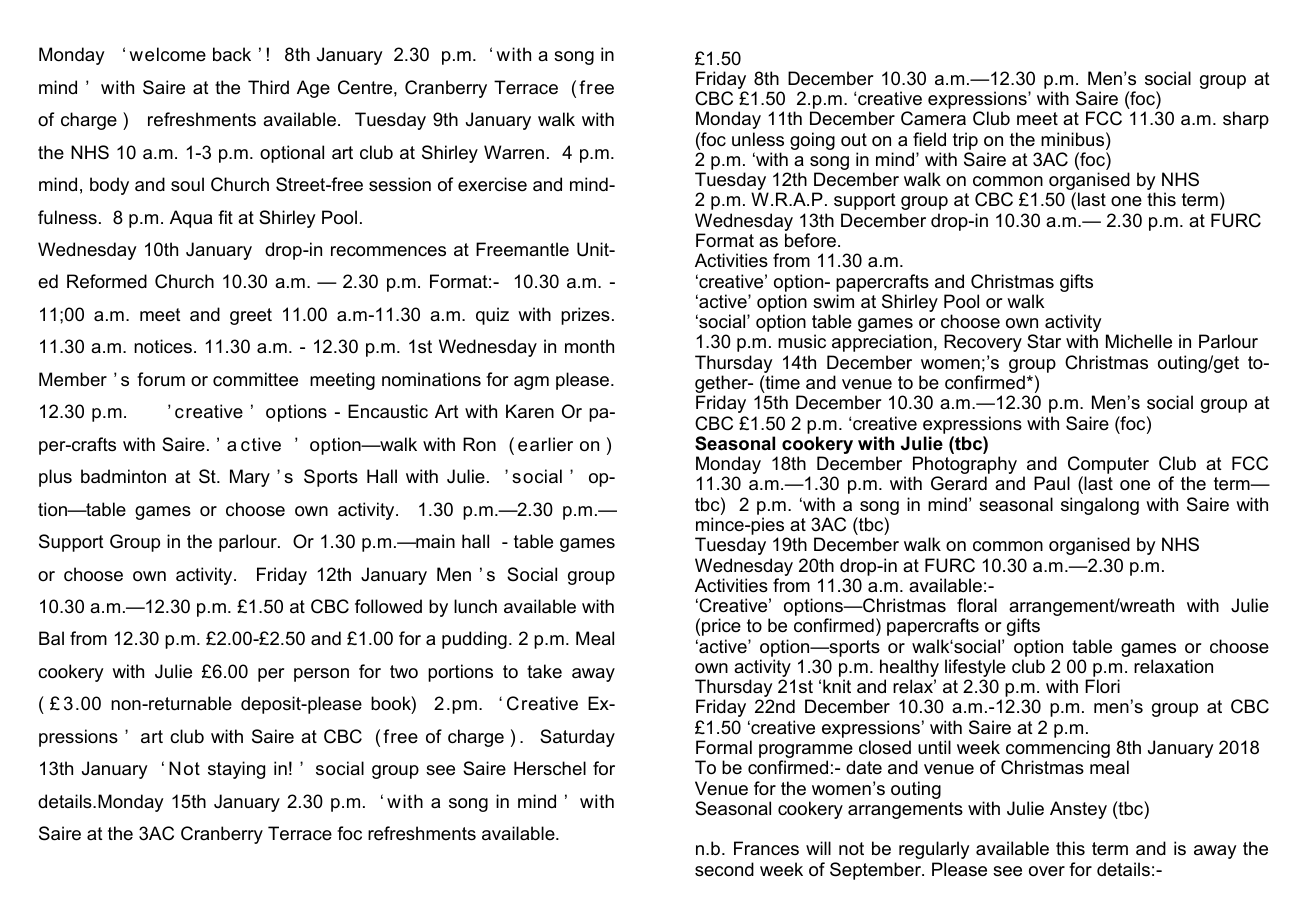  What do you see at coordinates (236, 770) in the screenshot?
I see `staying` at bounding box center [236, 770].
